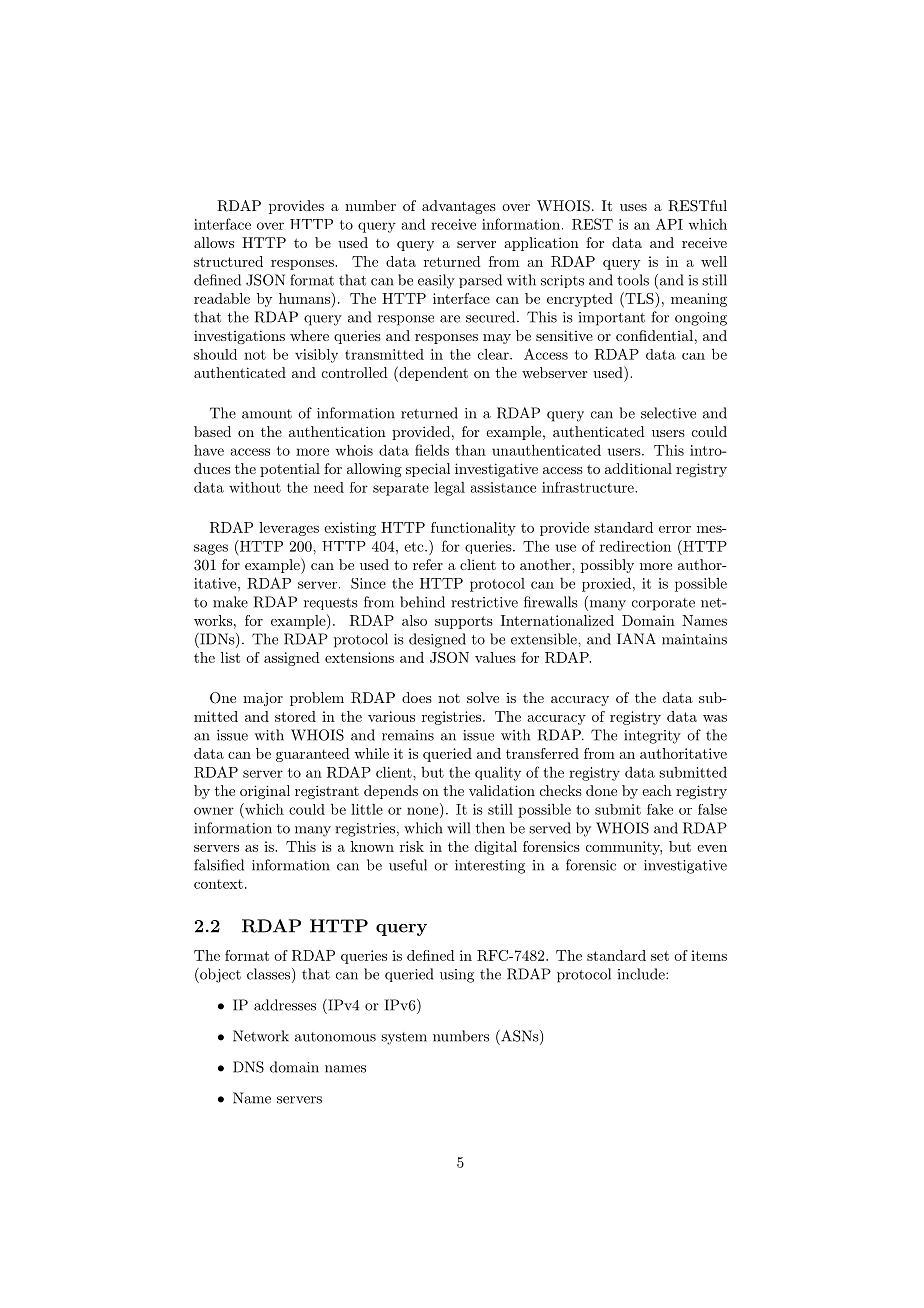 This screenshot has width=924, height=1308. Describe the element at coordinates (669, 224) in the screenshot. I see `API` at that location.
